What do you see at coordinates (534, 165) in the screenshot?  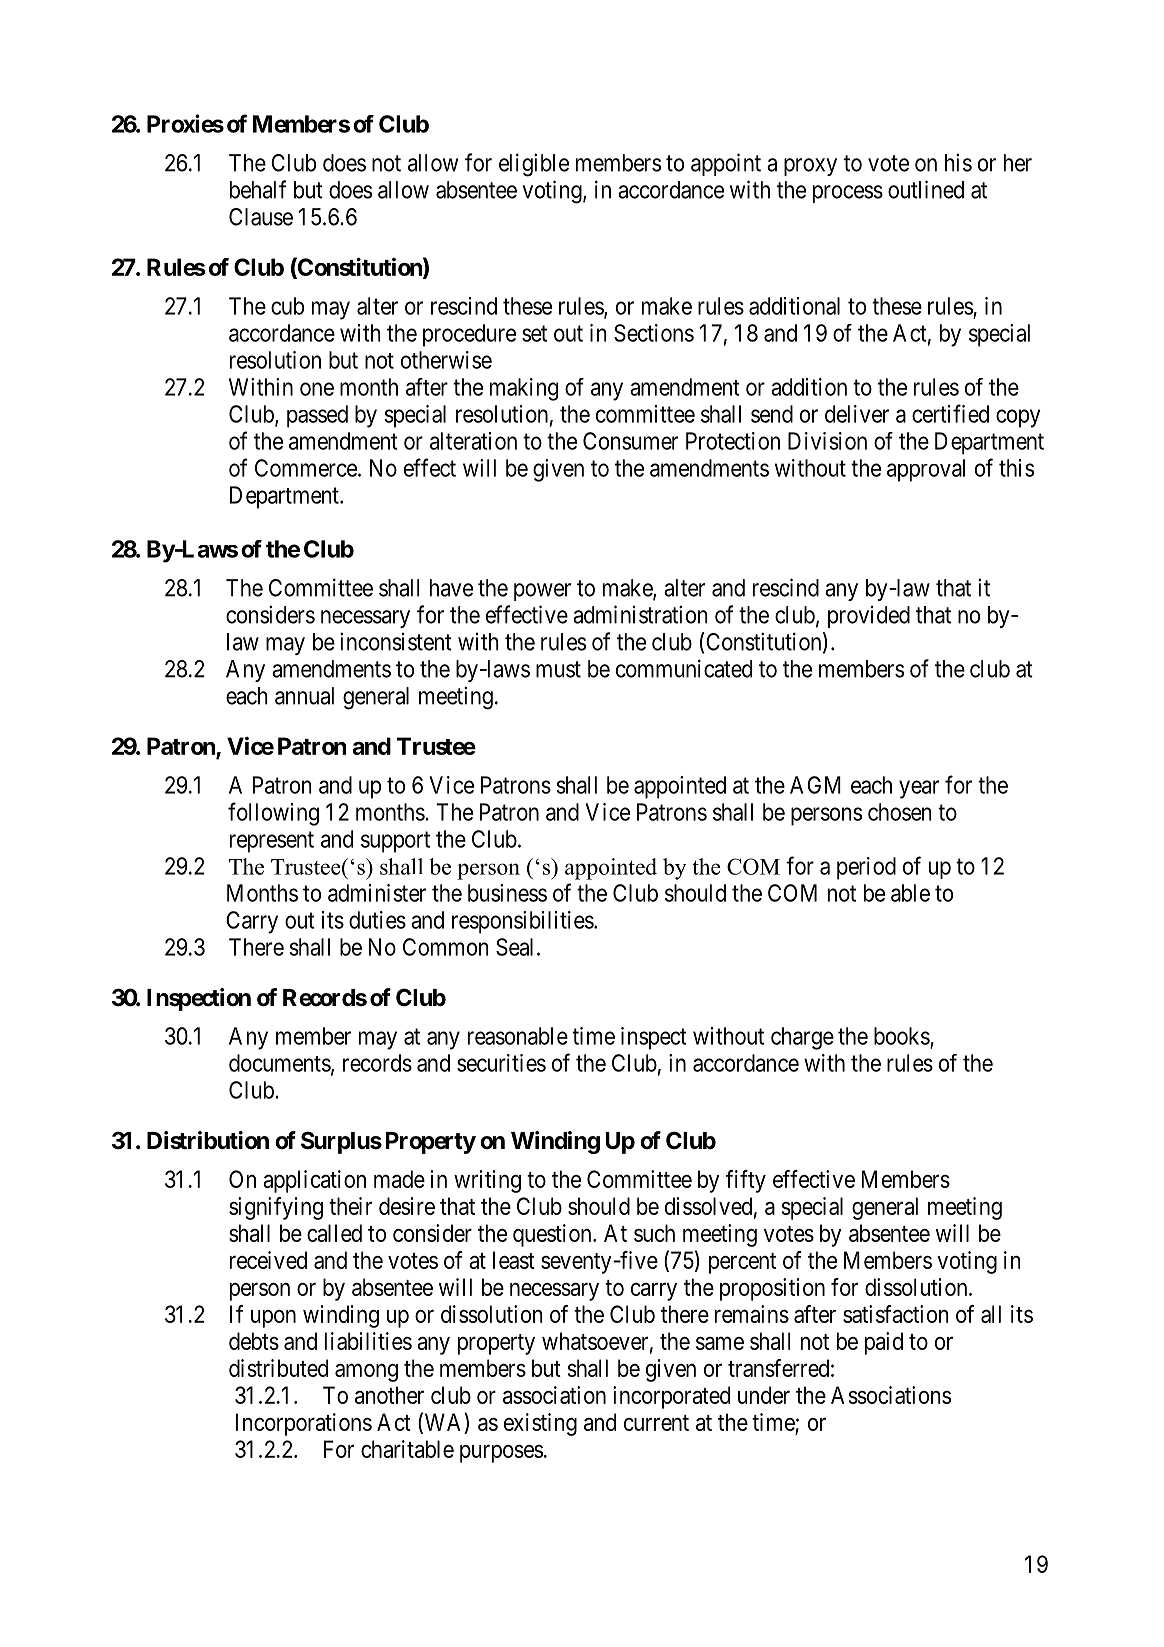 I see `eligible` at bounding box center [534, 165].
